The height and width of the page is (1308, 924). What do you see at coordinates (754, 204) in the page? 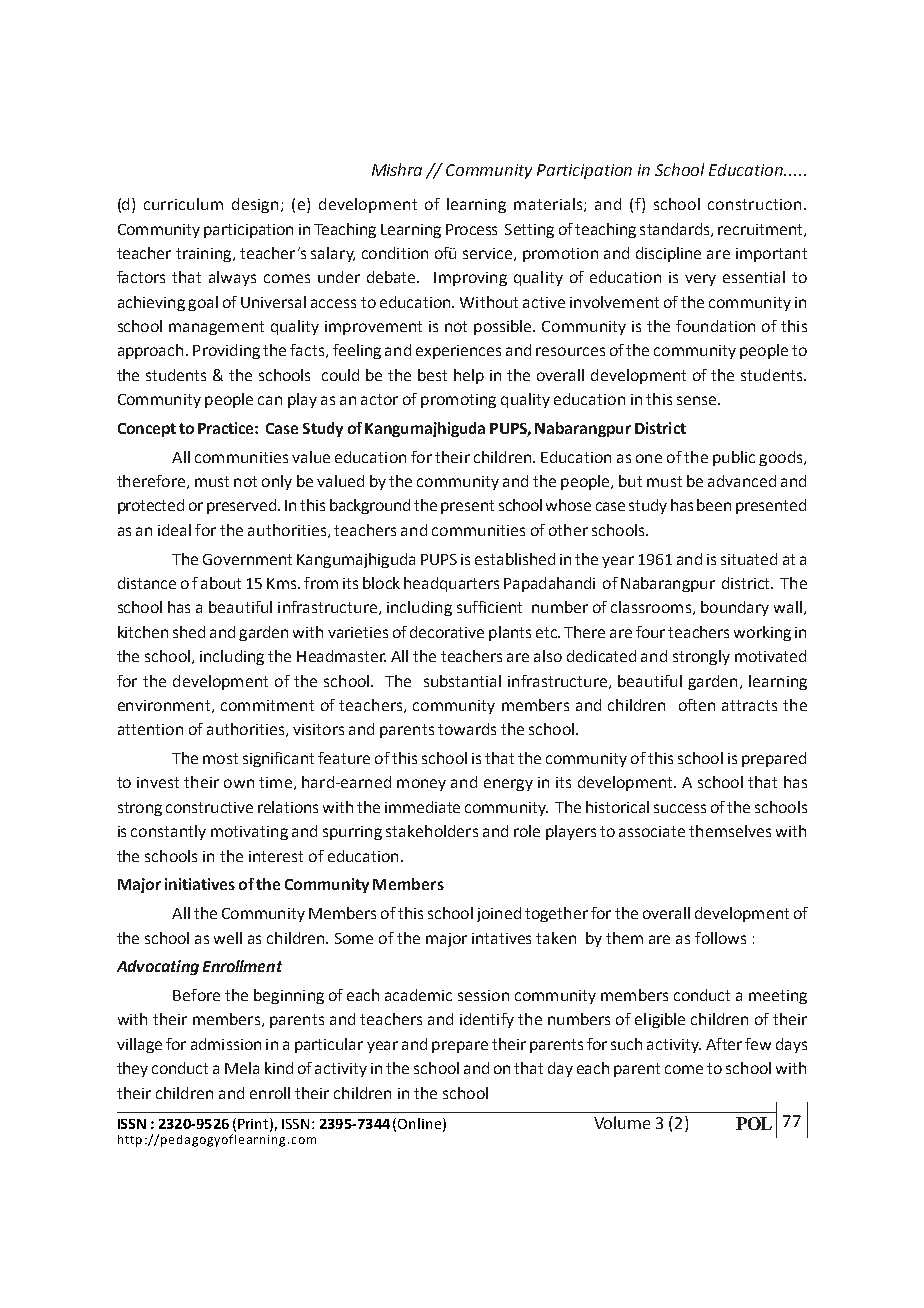
I see `construction` at bounding box center [754, 204].
